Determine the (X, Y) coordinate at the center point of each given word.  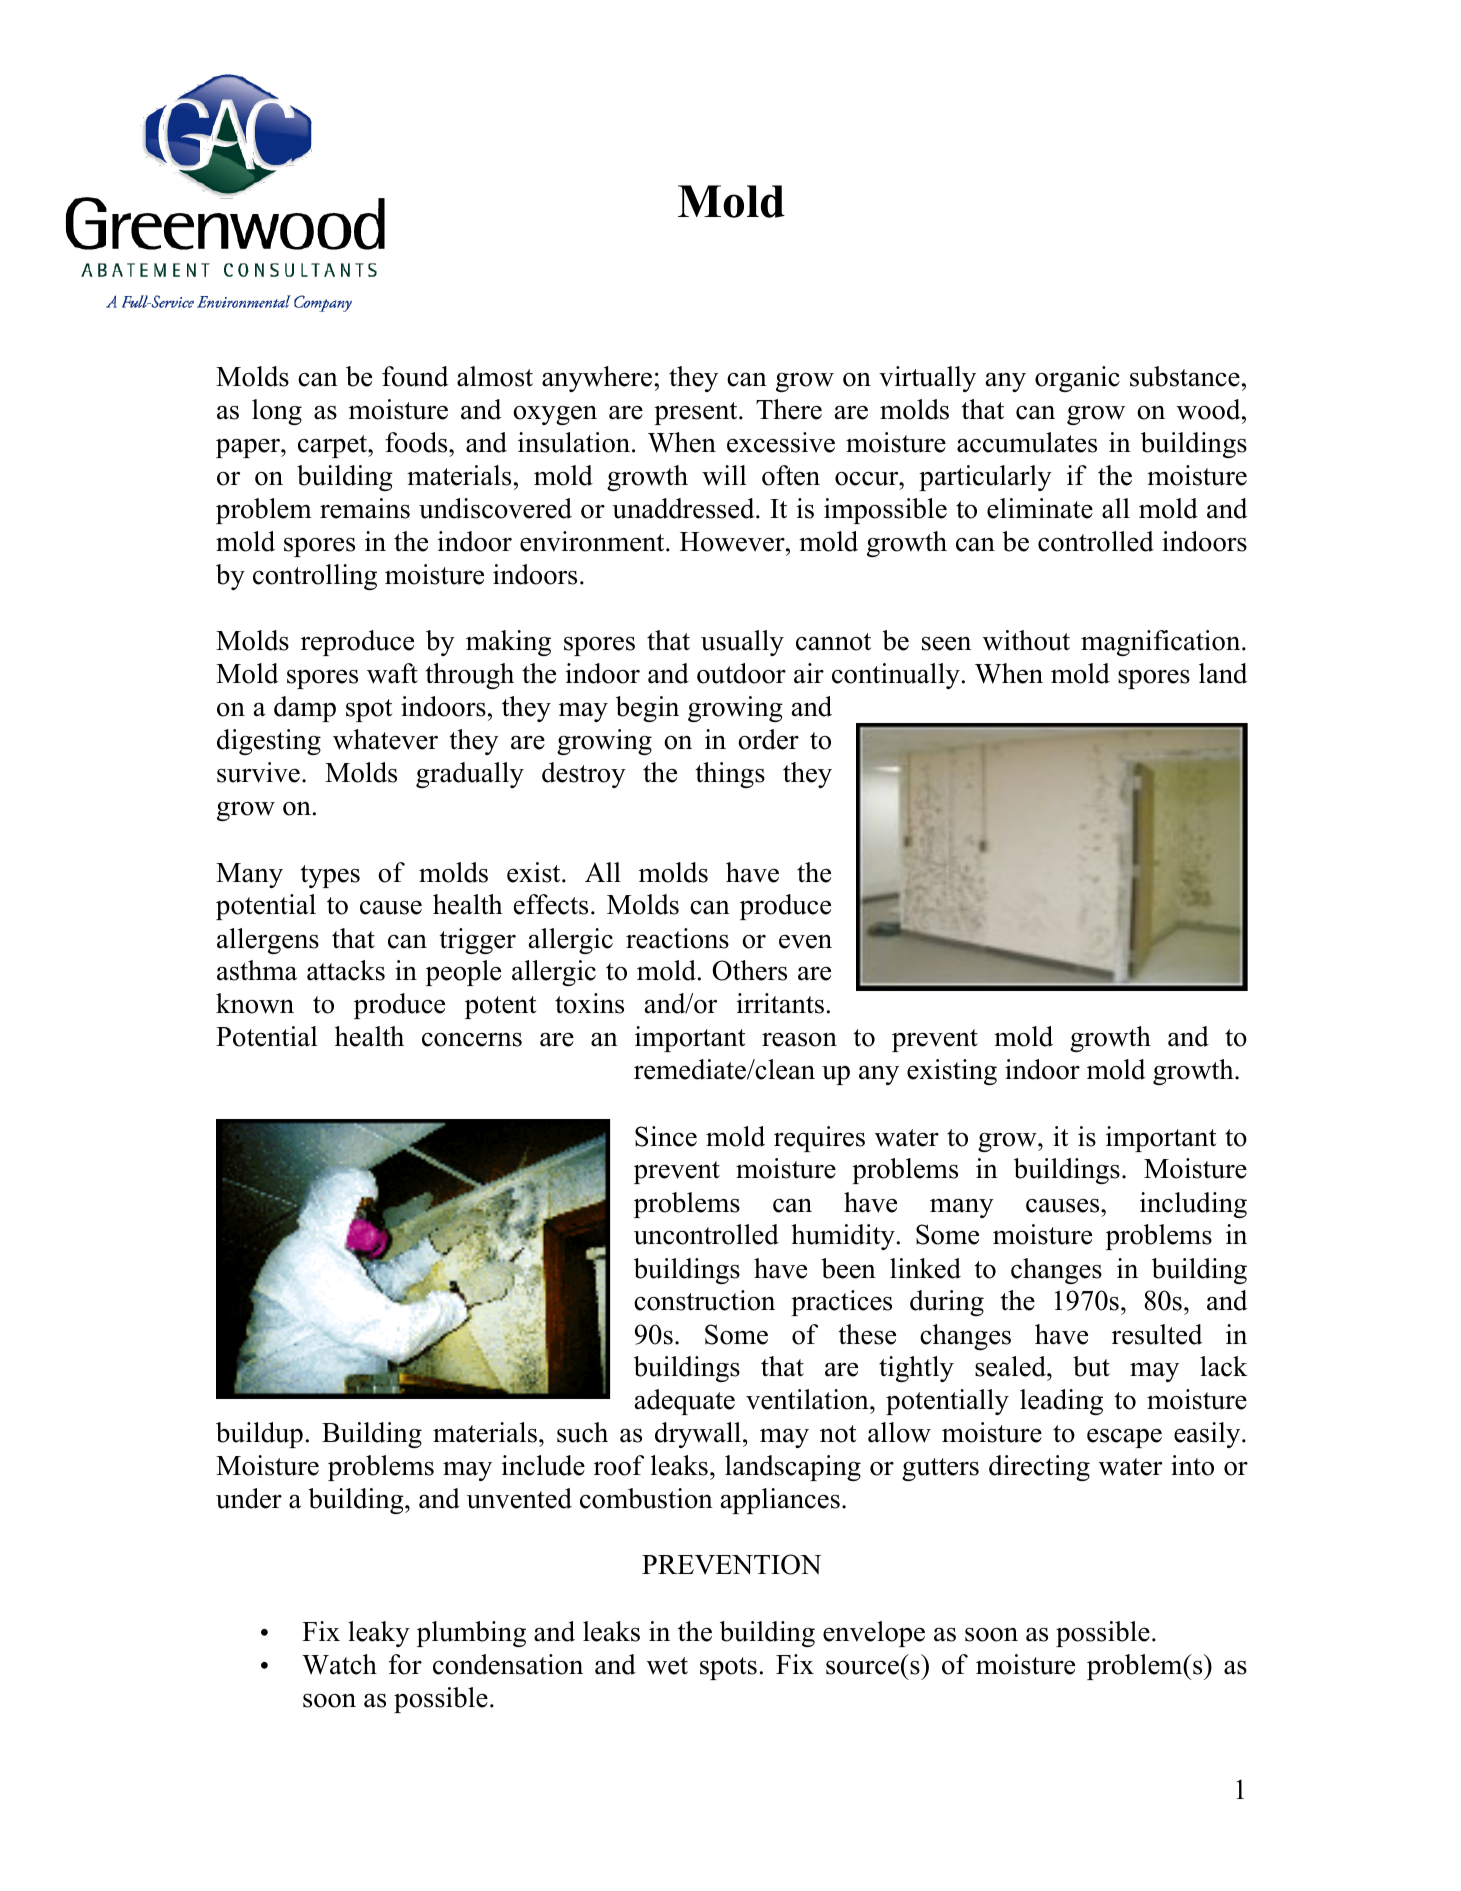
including (1193, 1205)
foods (417, 442)
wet (667, 1666)
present (697, 413)
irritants (780, 1003)
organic (1077, 379)
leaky (379, 1634)
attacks (346, 970)
